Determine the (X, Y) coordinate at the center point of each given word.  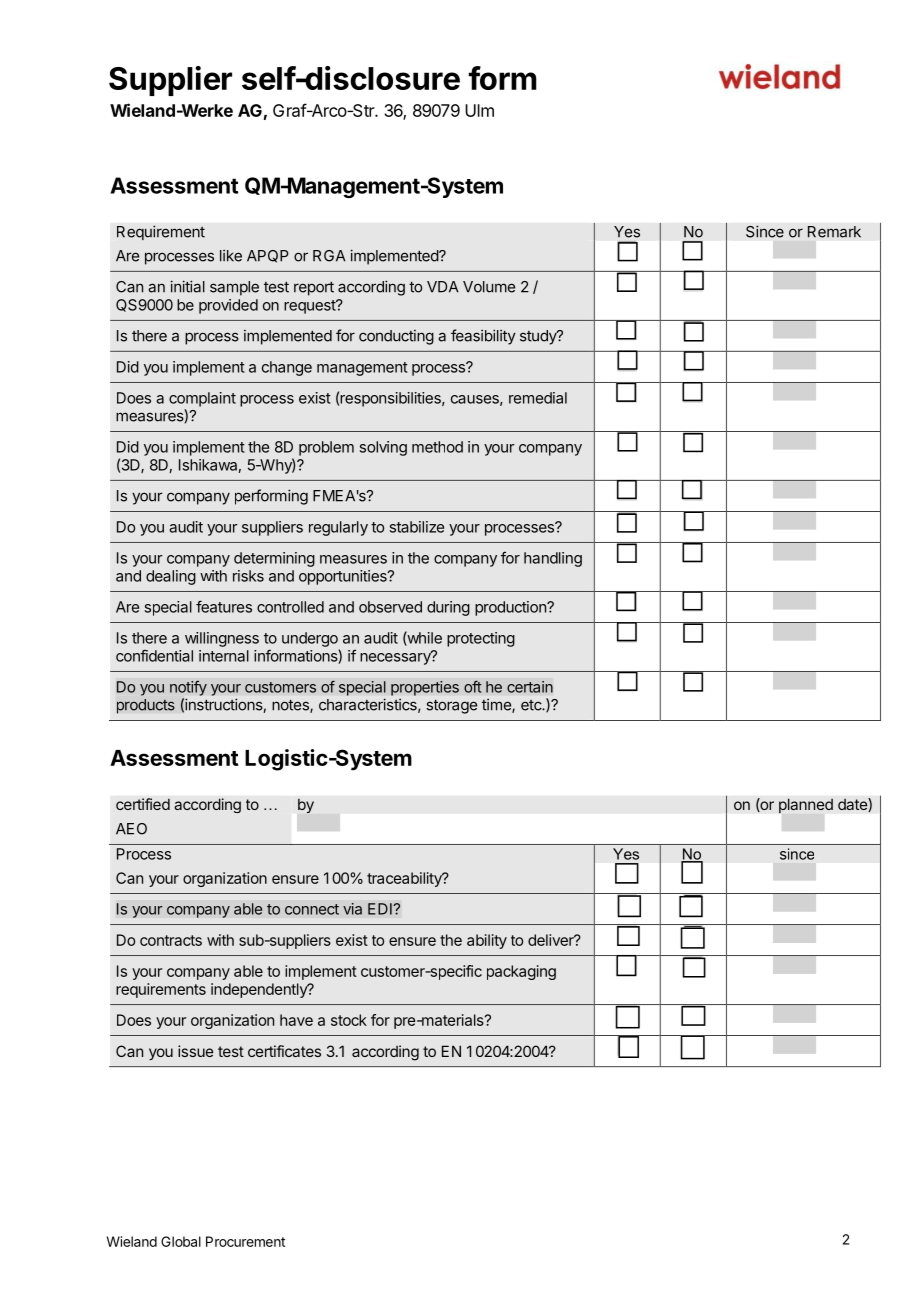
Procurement (245, 1241)
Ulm (479, 110)
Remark (834, 232)
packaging (521, 972)
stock (349, 1020)
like (231, 256)
